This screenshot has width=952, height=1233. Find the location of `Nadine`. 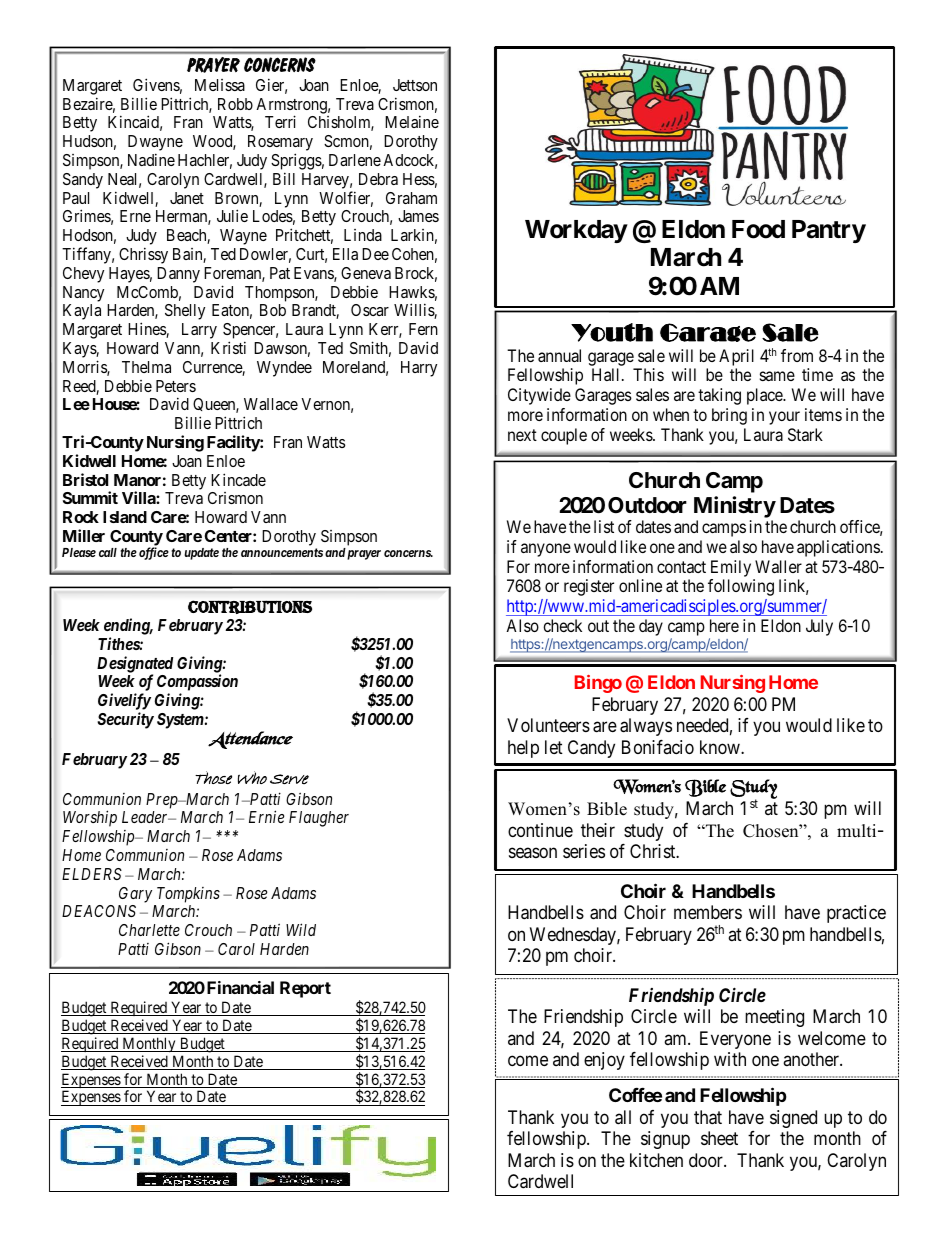

Nadine is located at coordinates (151, 159).
